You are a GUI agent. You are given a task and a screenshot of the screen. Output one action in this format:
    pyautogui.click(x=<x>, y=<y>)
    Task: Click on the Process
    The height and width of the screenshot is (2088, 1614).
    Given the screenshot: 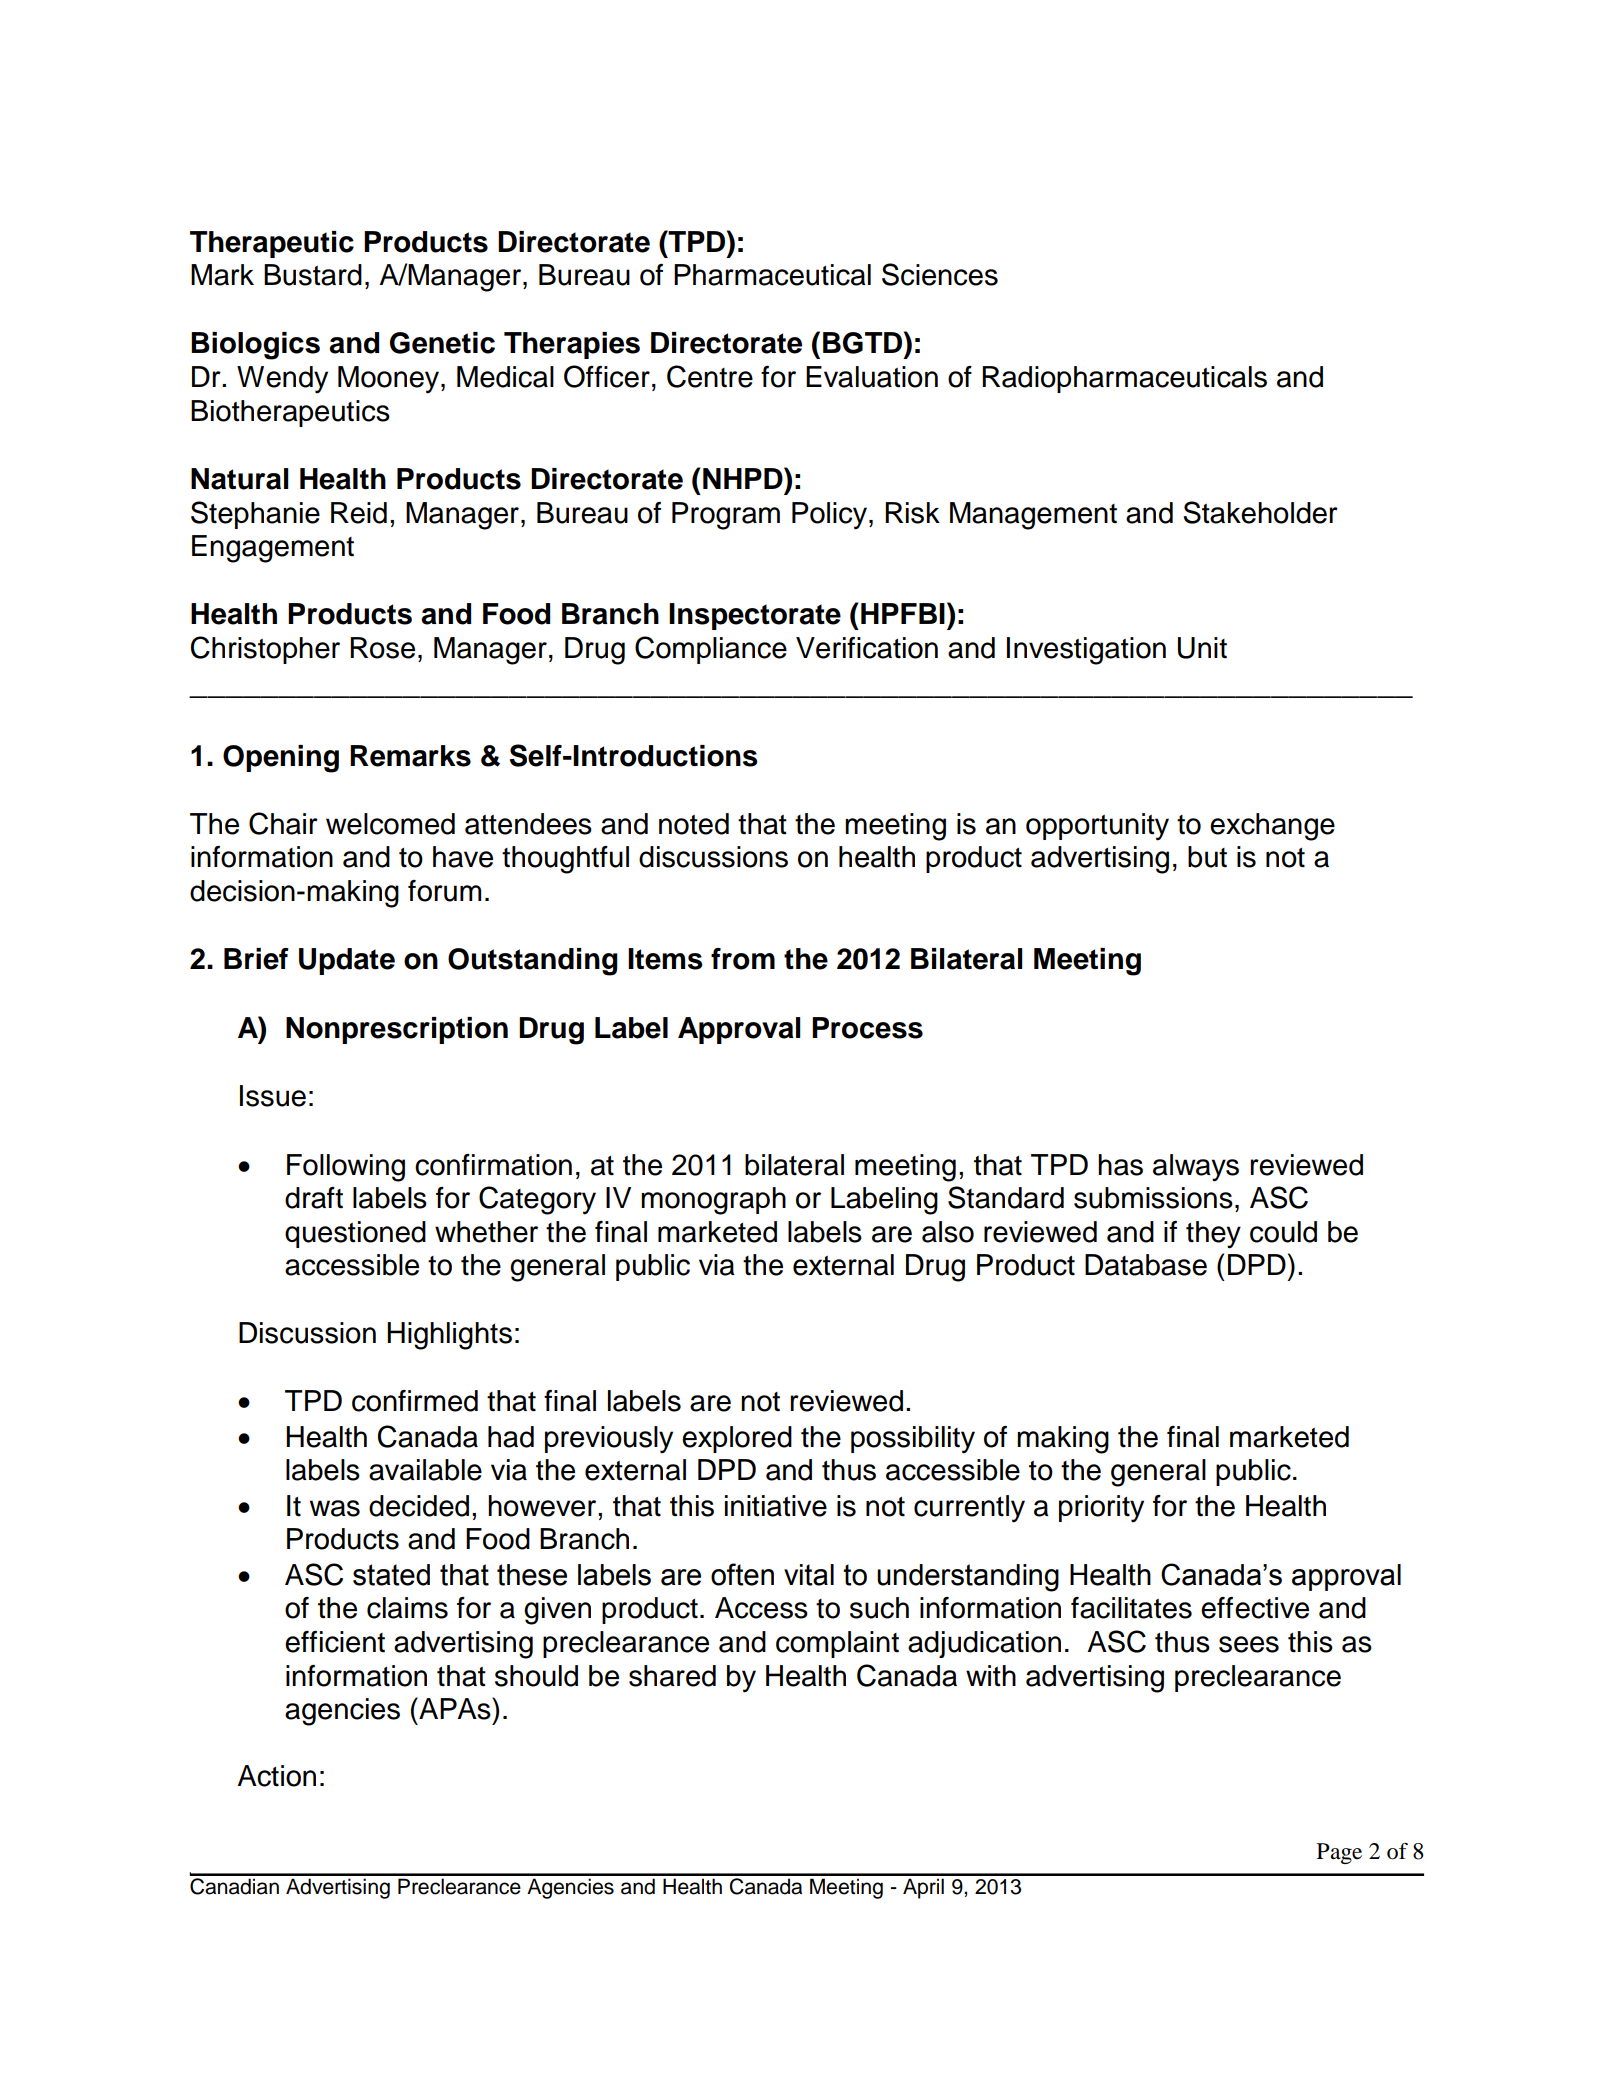 What is the action you would take?
    pyautogui.click(x=867, y=1028)
